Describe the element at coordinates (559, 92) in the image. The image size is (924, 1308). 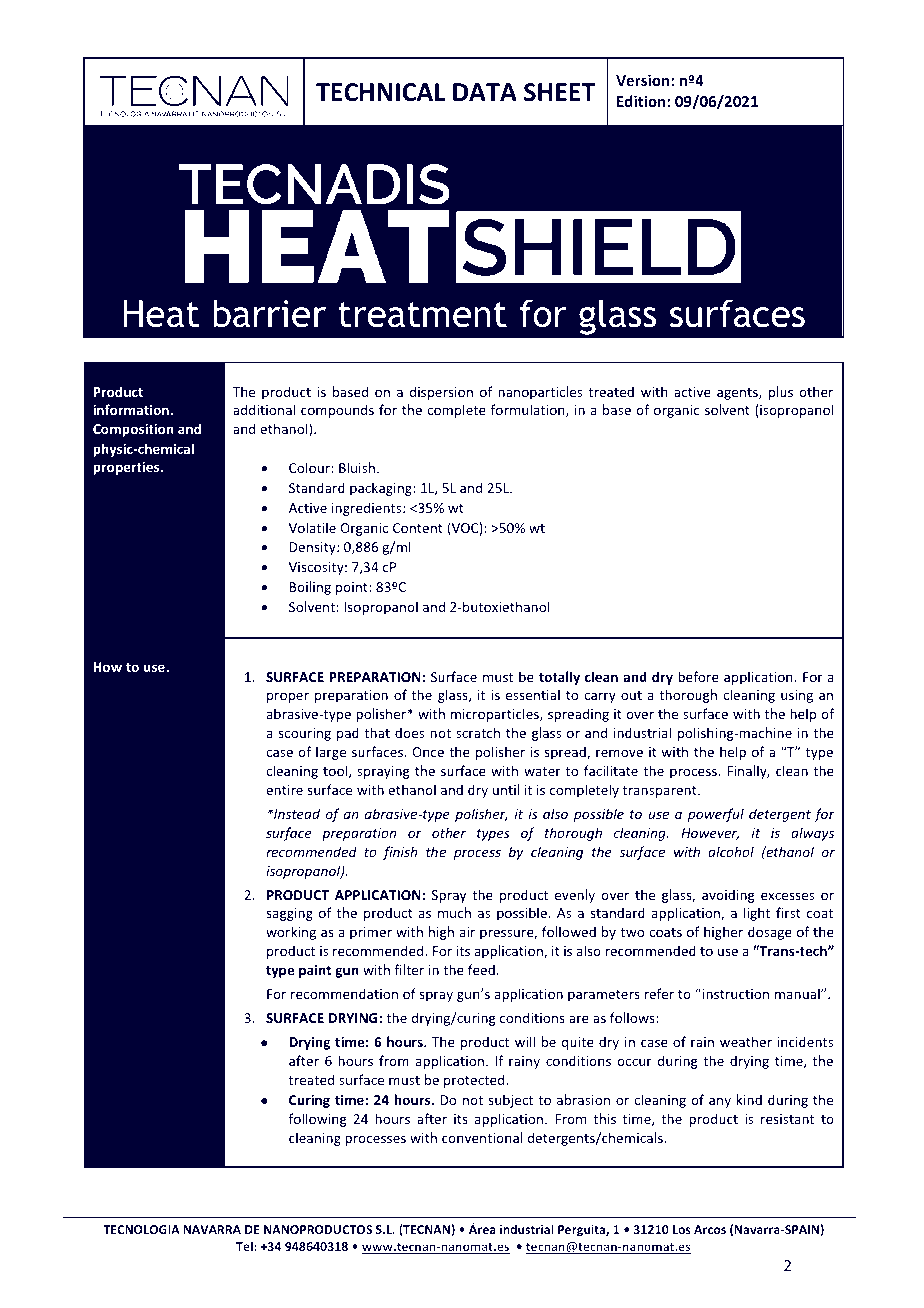
I see `SHEET` at that location.
